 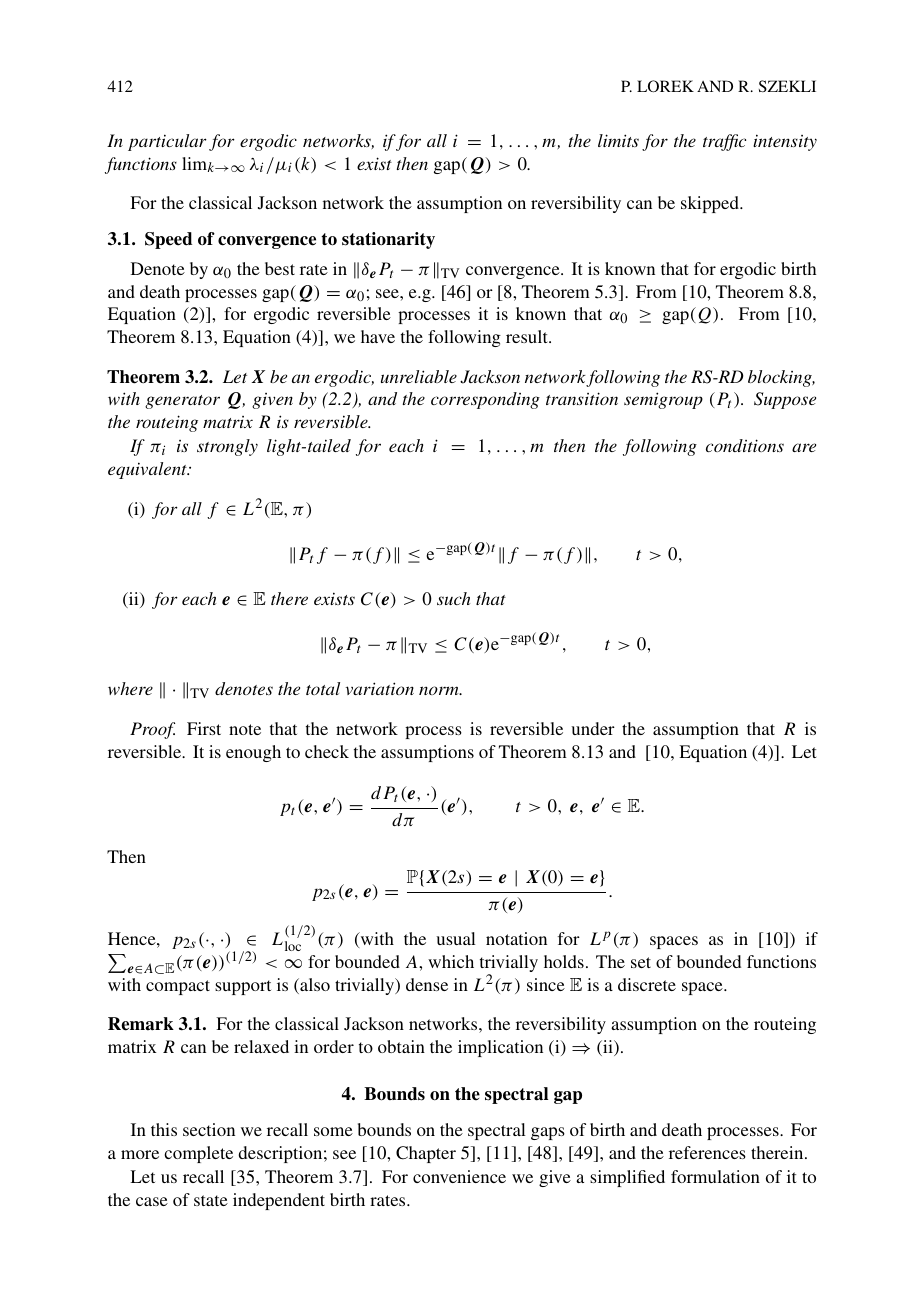 What do you see at coordinates (641, 962) in the screenshot?
I see `set` at bounding box center [641, 962].
